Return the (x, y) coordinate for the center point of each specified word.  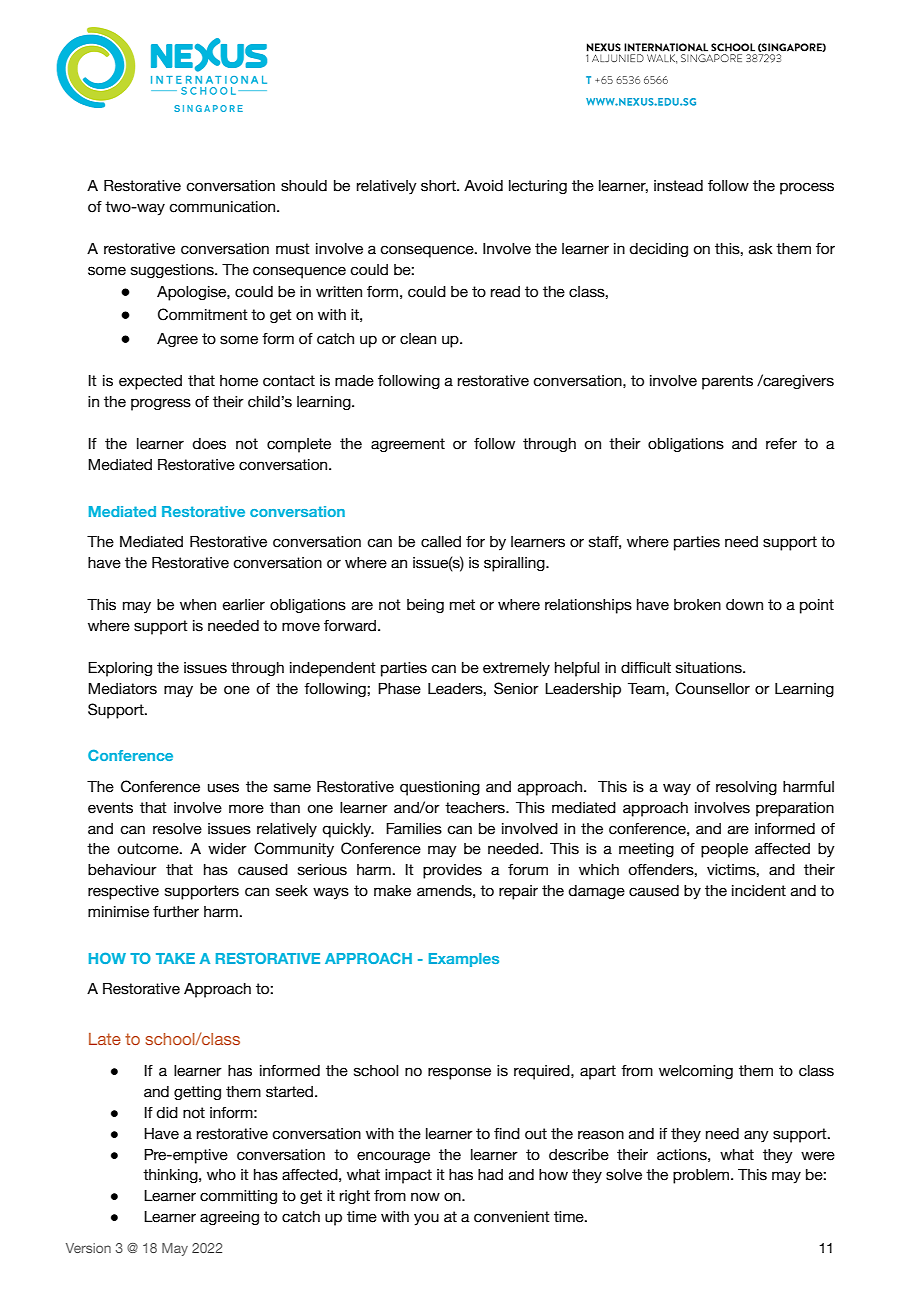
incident (759, 891)
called (441, 542)
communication (223, 207)
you (426, 1219)
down (744, 605)
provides (452, 871)
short (439, 186)
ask (761, 249)
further (176, 912)
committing (238, 1197)
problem (702, 1176)
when (198, 605)
